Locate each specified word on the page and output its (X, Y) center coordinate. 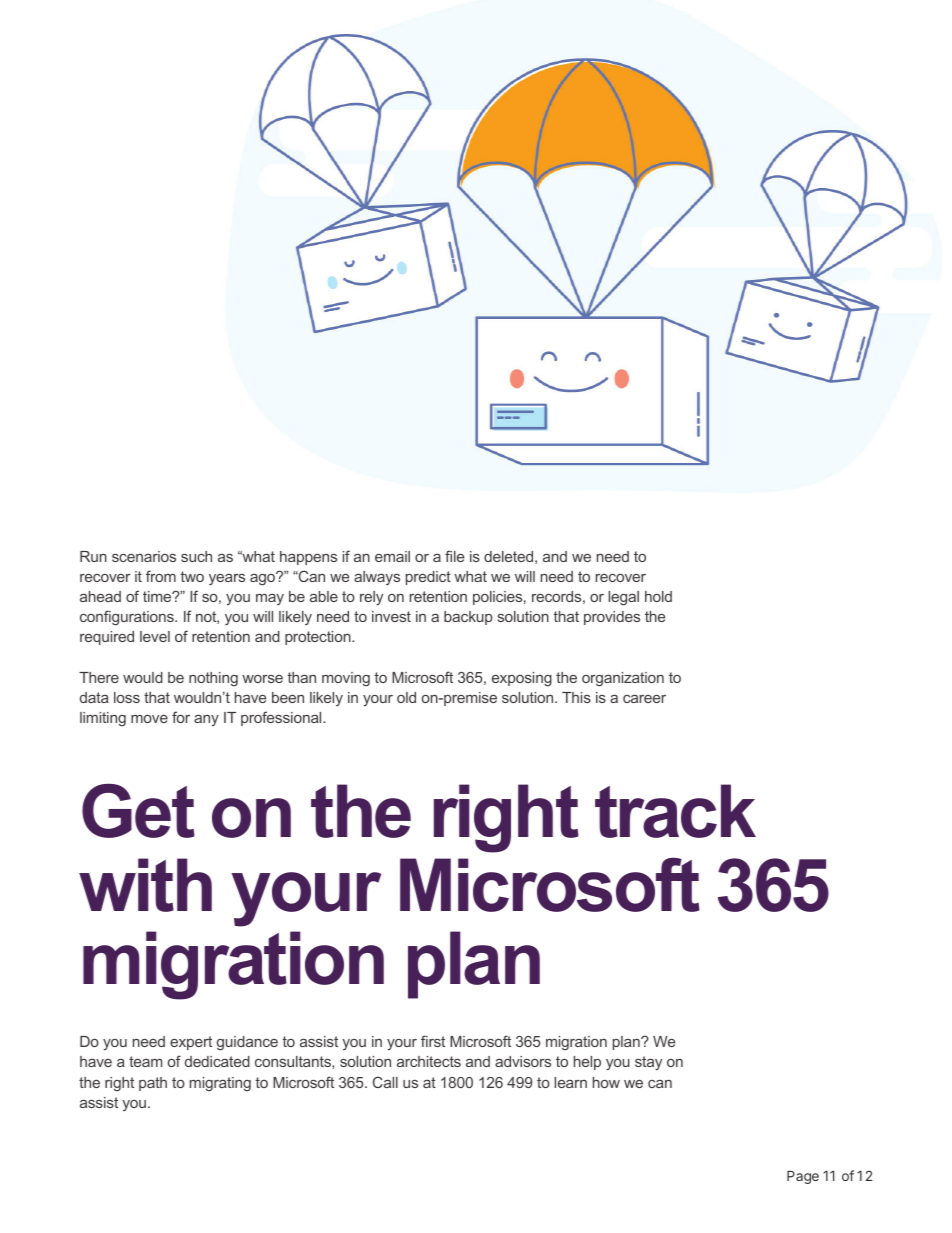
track (675, 811)
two (192, 576)
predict (428, 578)
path (153, 1084)
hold (658, 596)
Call (385, 1082)
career (644, 699)
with (145, 885)
